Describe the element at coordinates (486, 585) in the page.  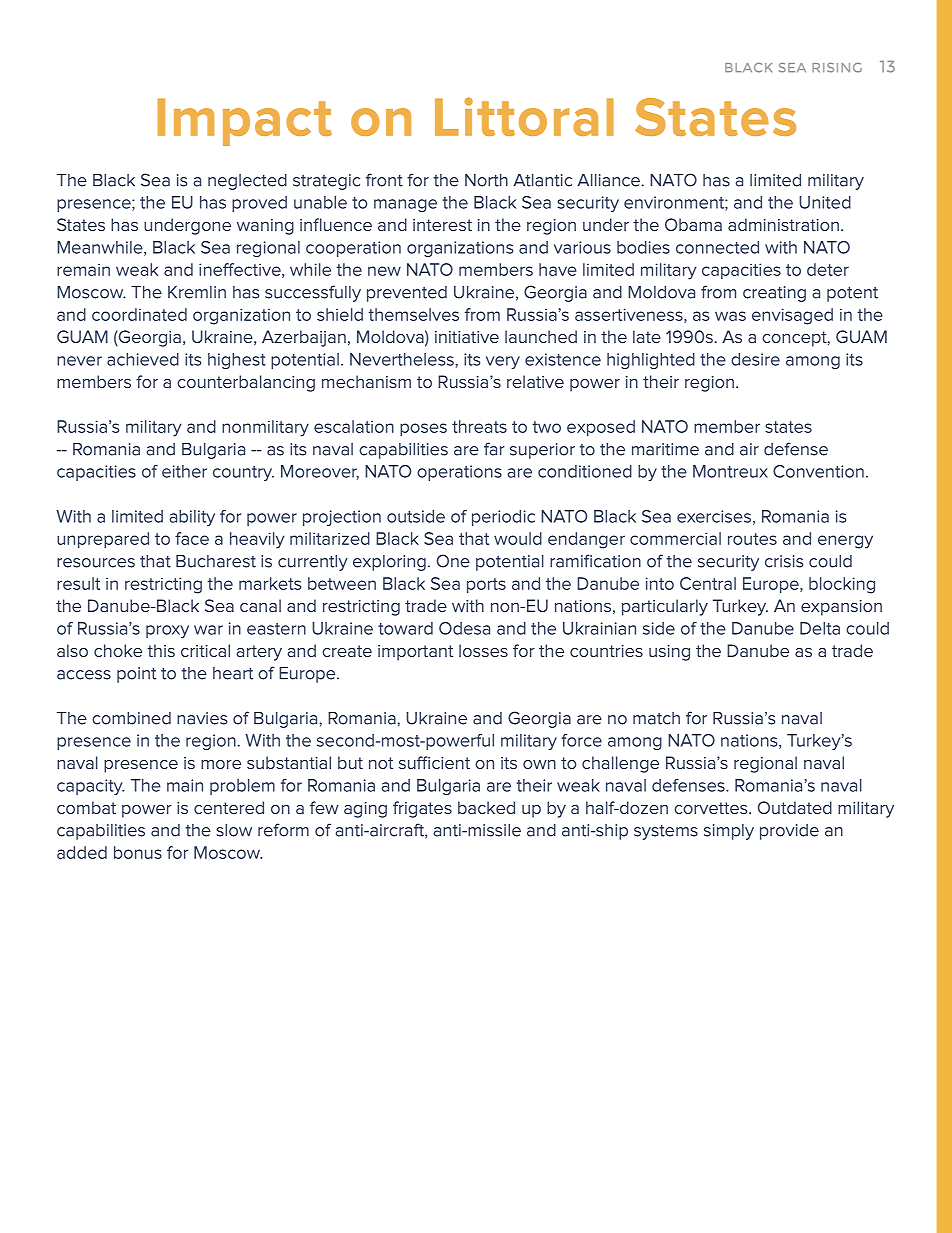
I see `ports` at that location.
